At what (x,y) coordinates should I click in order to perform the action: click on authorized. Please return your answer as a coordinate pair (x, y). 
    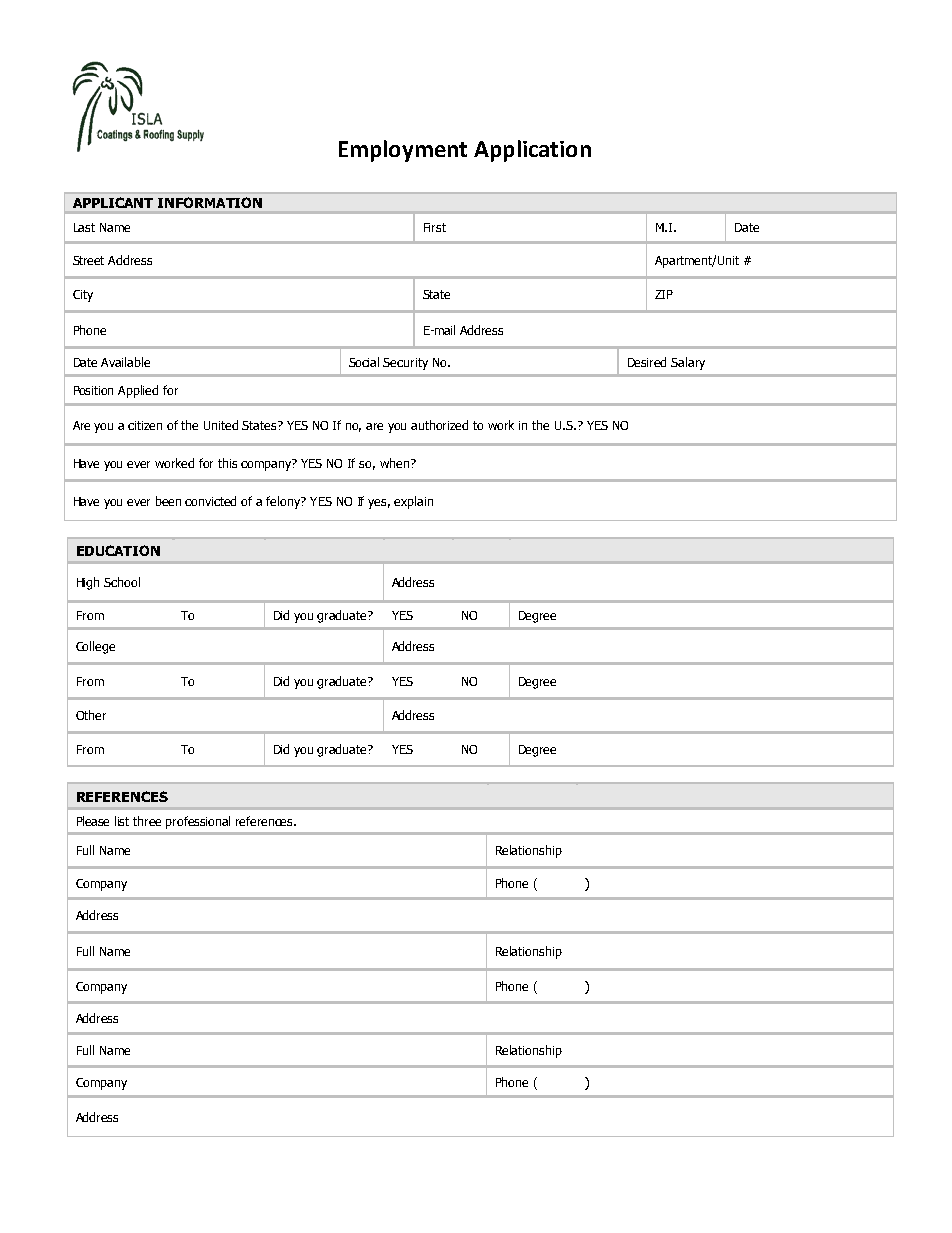
    Looking at the image, I should click on (439, 425).
